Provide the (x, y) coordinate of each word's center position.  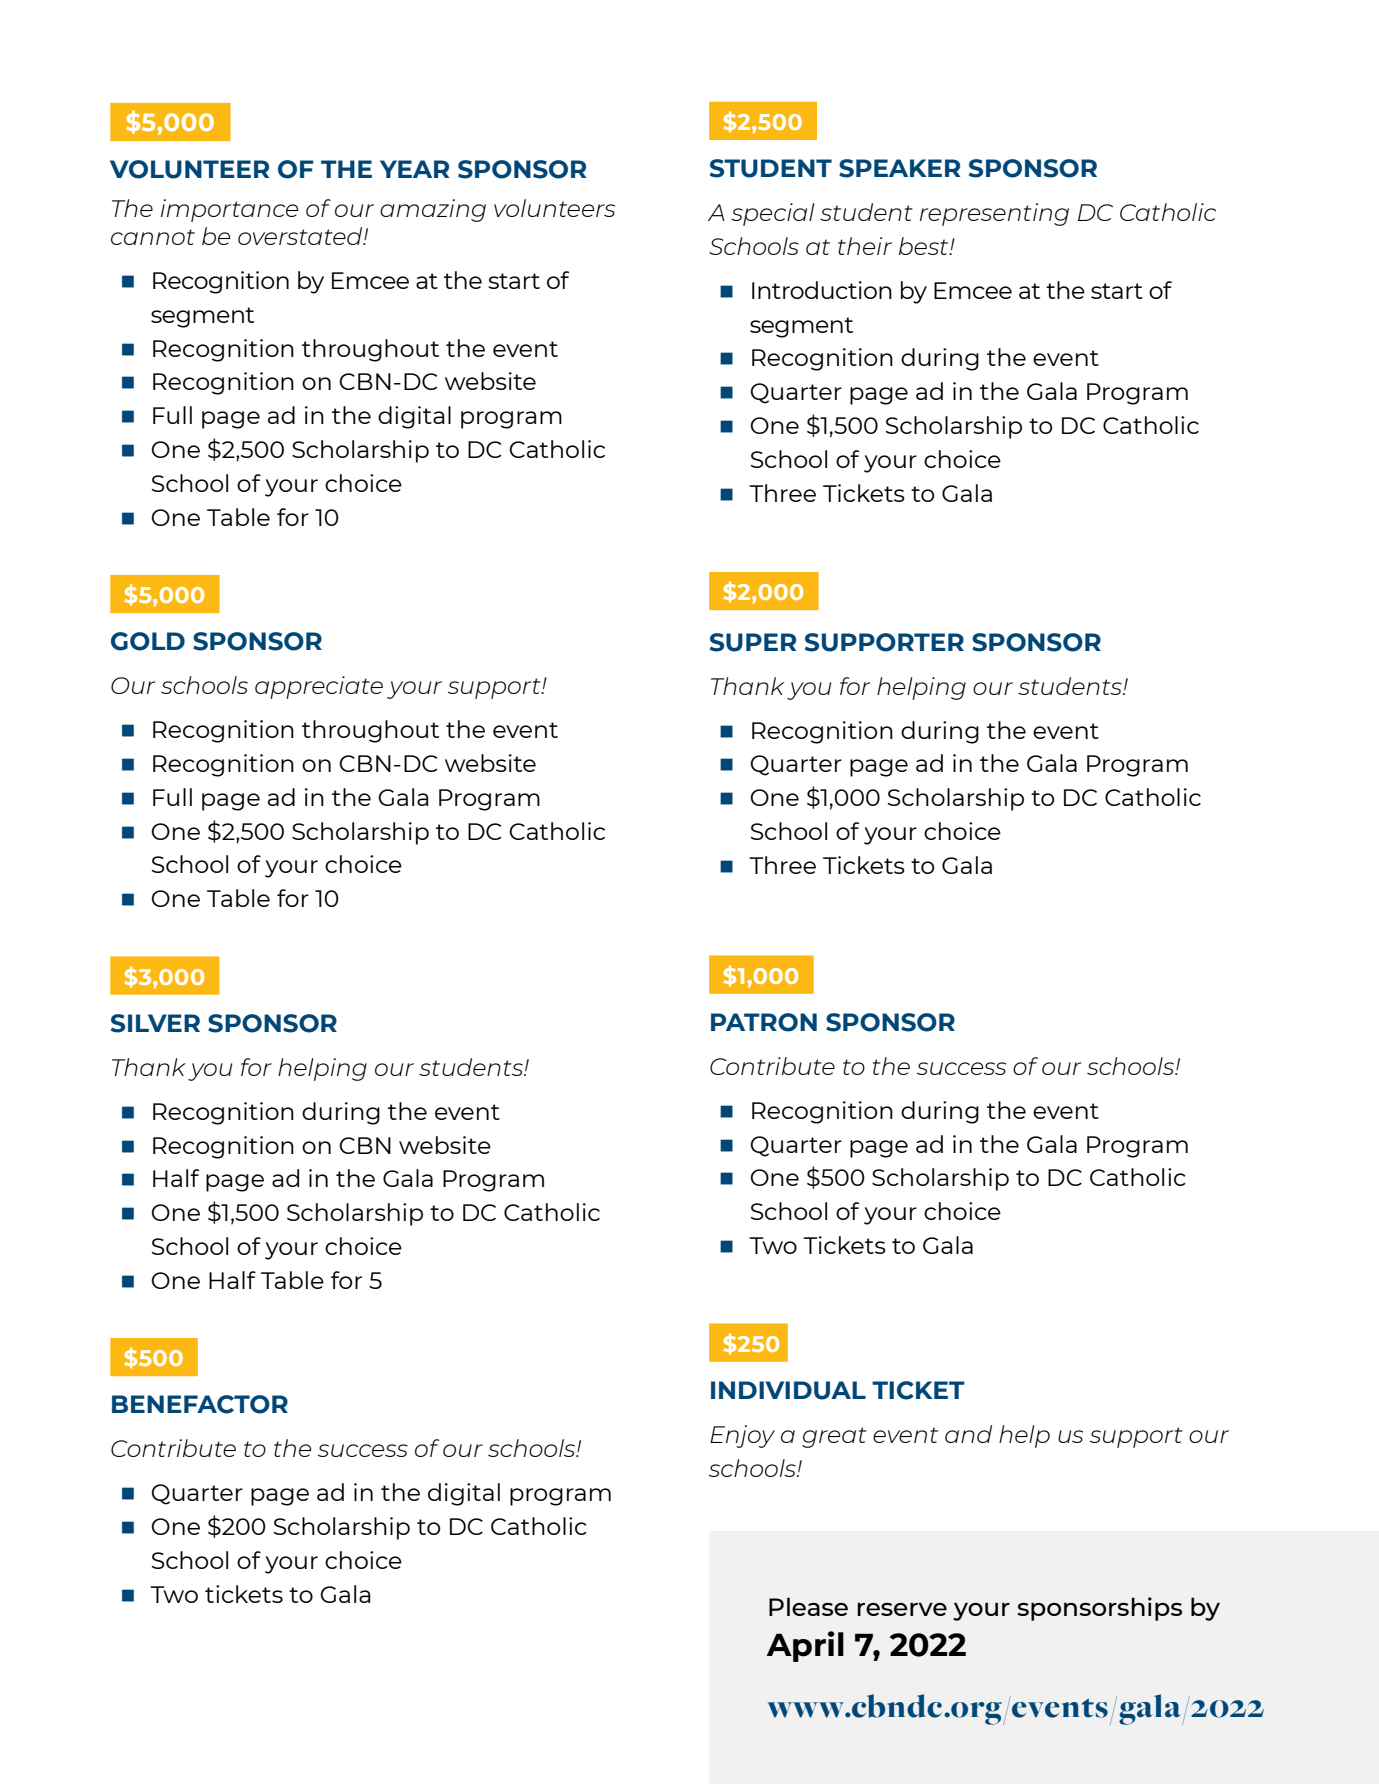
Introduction (822, 290)
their (865, 246)
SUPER (753, 642)
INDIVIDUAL (788, 1390)
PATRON (764, 1022)
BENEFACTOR (200, 1404)
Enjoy (742, 1436)
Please (808, 1606)
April (805, 1646)
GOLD (148, 641)
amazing (433, 210)
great (834, 1437)
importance (229, 210)
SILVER (155, 1023)
